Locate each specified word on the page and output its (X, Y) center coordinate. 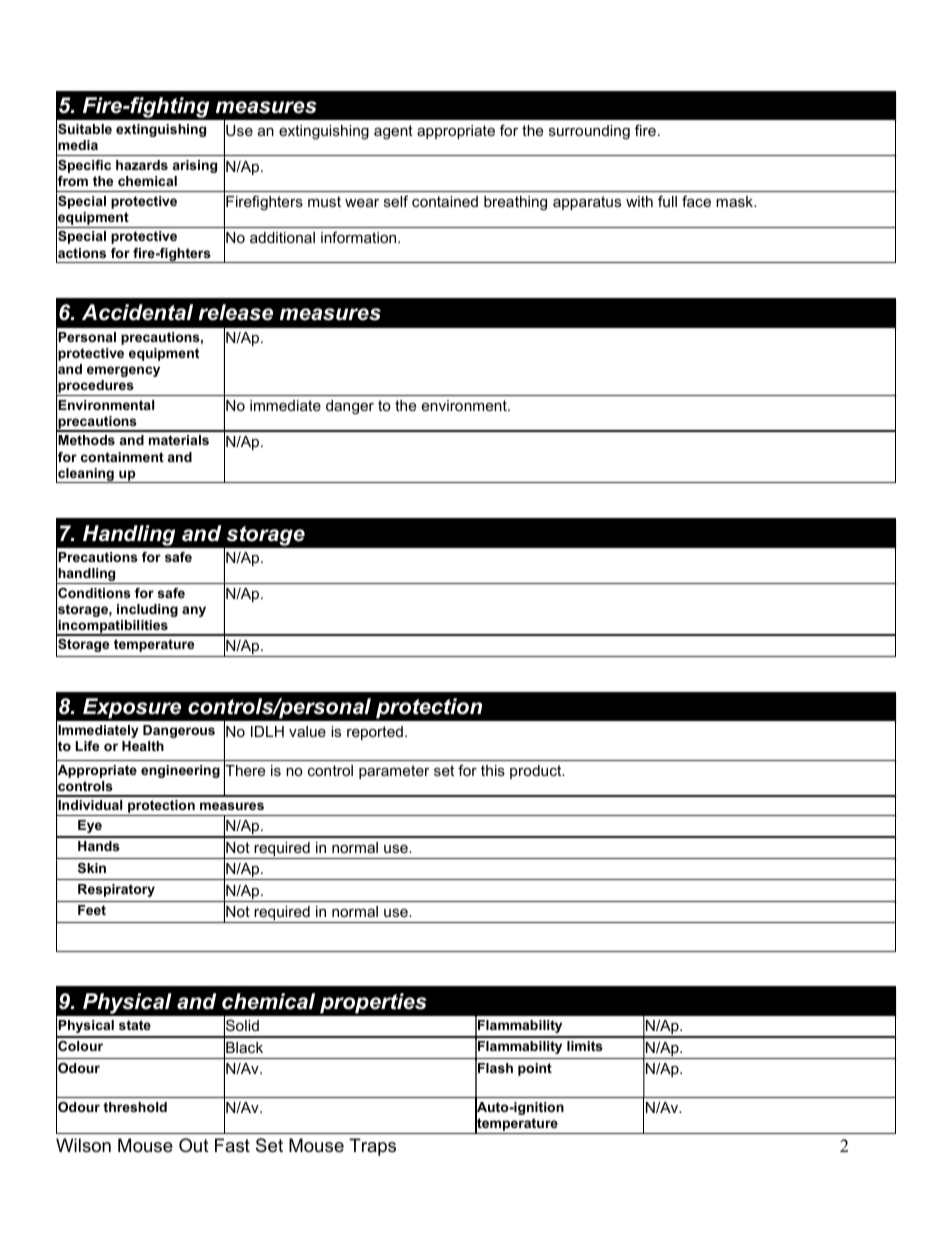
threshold (135, 1107)
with (639, 201)
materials (179, 440)
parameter (394, 772)
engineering (180, 771)
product (537, 772)
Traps (372, 1147)
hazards (142, 165)
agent (393, 132)
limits (585, 1046)
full (667, 201)
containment (122, 457)
